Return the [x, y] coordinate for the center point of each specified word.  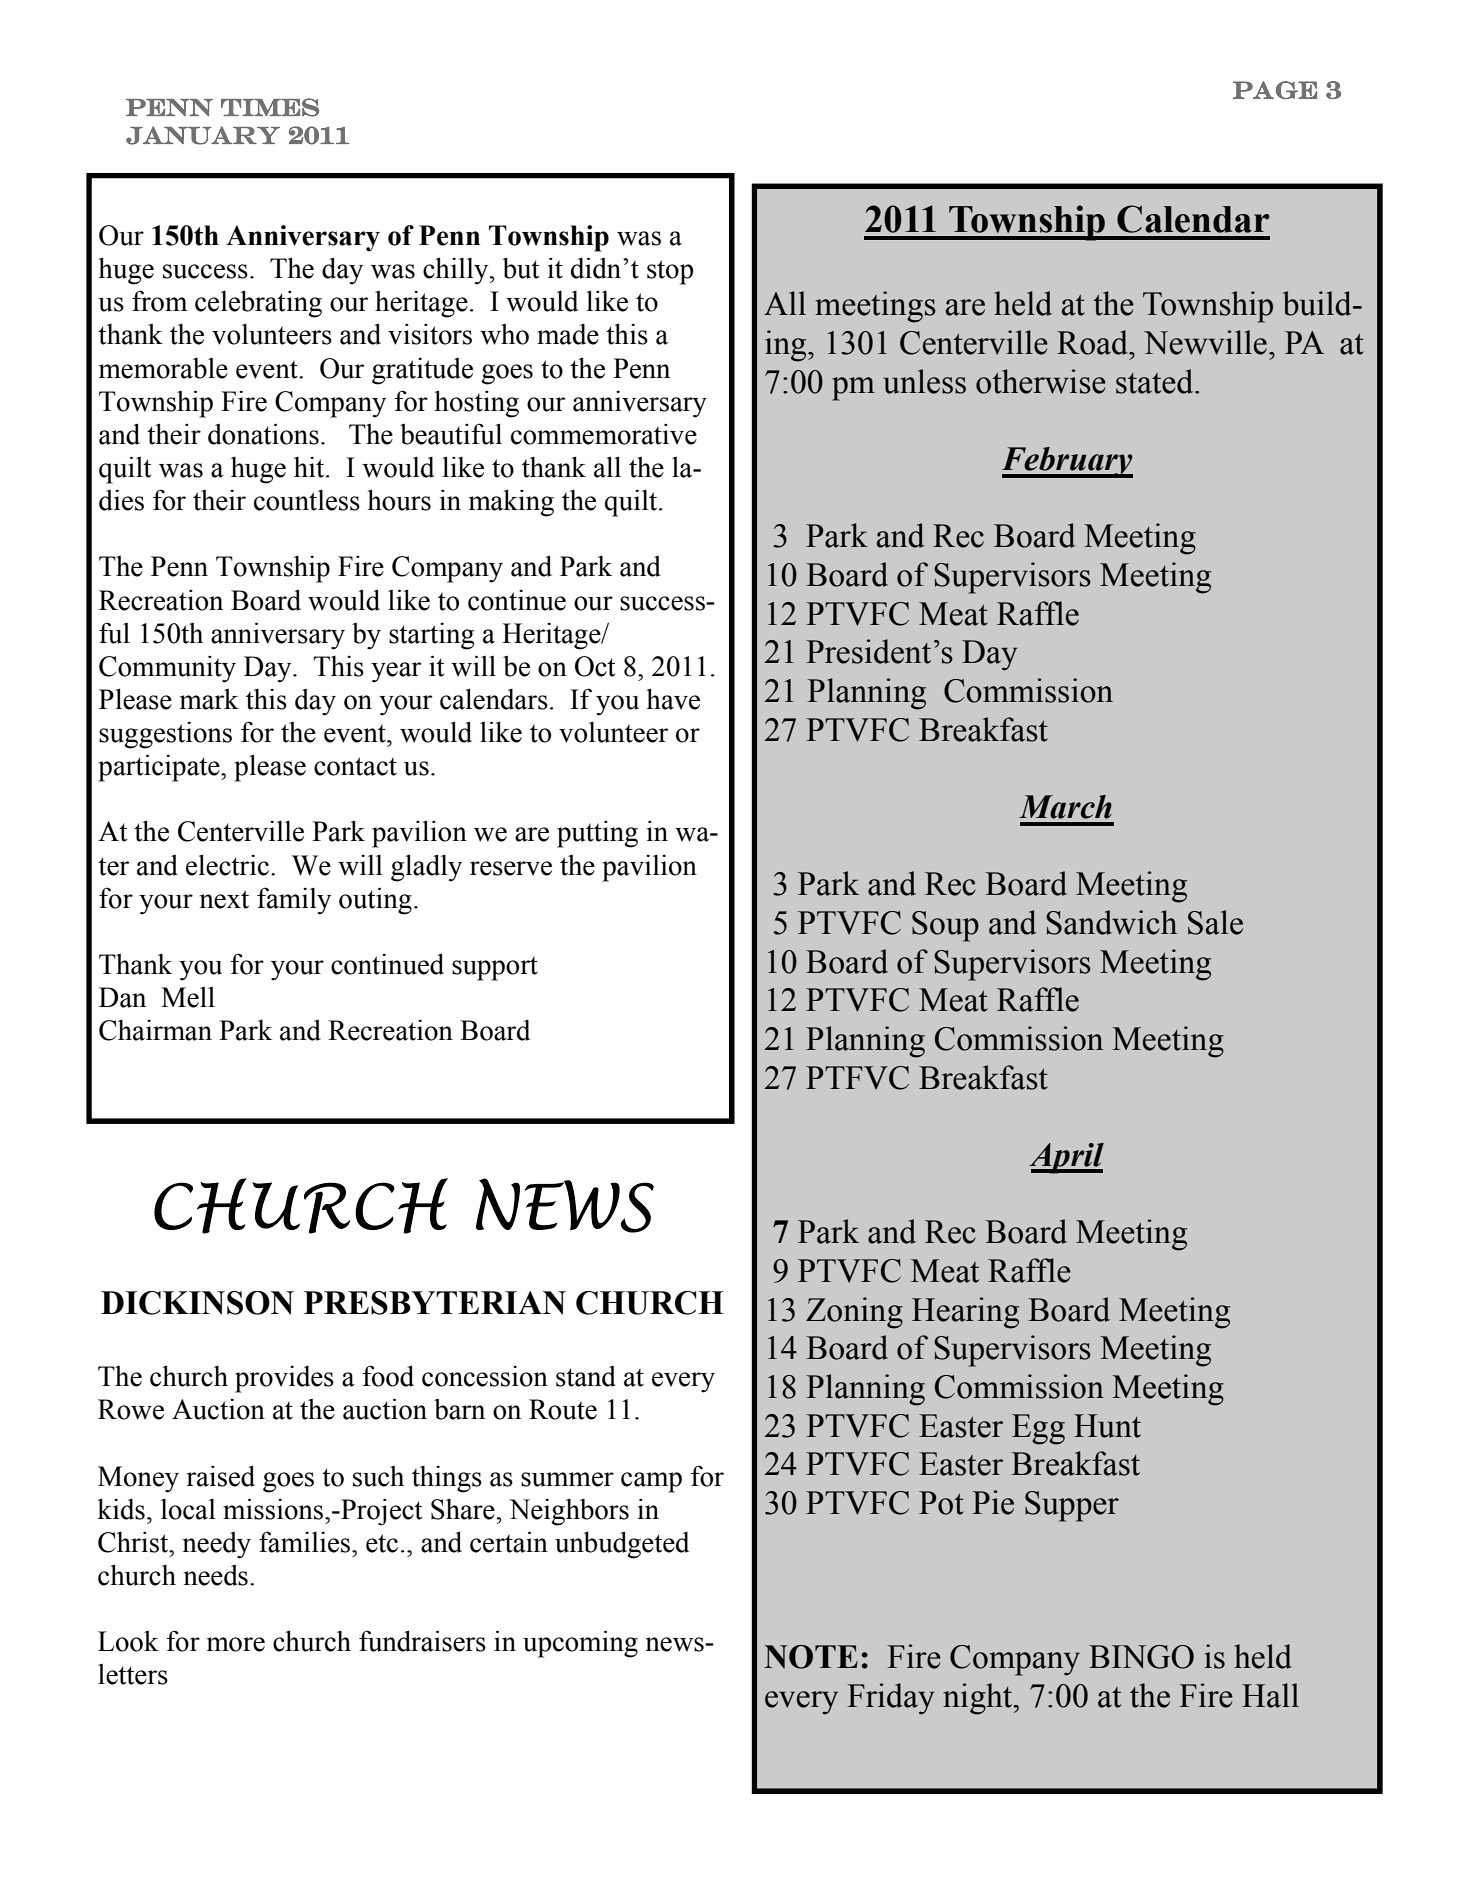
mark [209, 699]
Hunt [1107, 1426]
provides [284, 1379]
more [236, 1644]
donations [263, 434]
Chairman [155, 1030]
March [1065, 807]
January [203, 135]
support [495, 969]
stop [670, 272]
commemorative [604, 434]
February [1067, 462]
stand [586, 1376]
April [1066, 1158]
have [673, 699]
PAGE [1275, 90]
